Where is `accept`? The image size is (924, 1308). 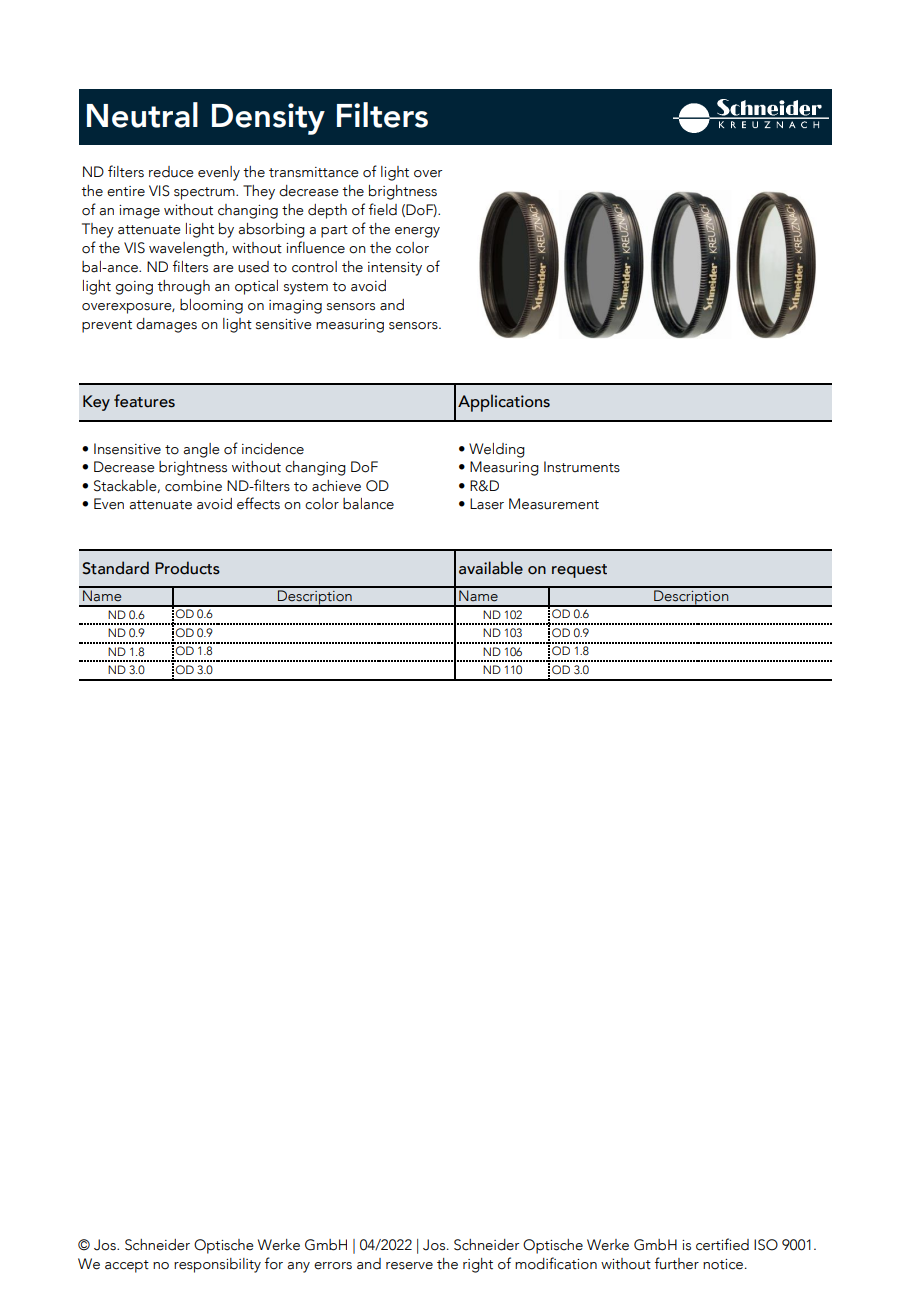 accept is located at coordinates (127, 1266).
